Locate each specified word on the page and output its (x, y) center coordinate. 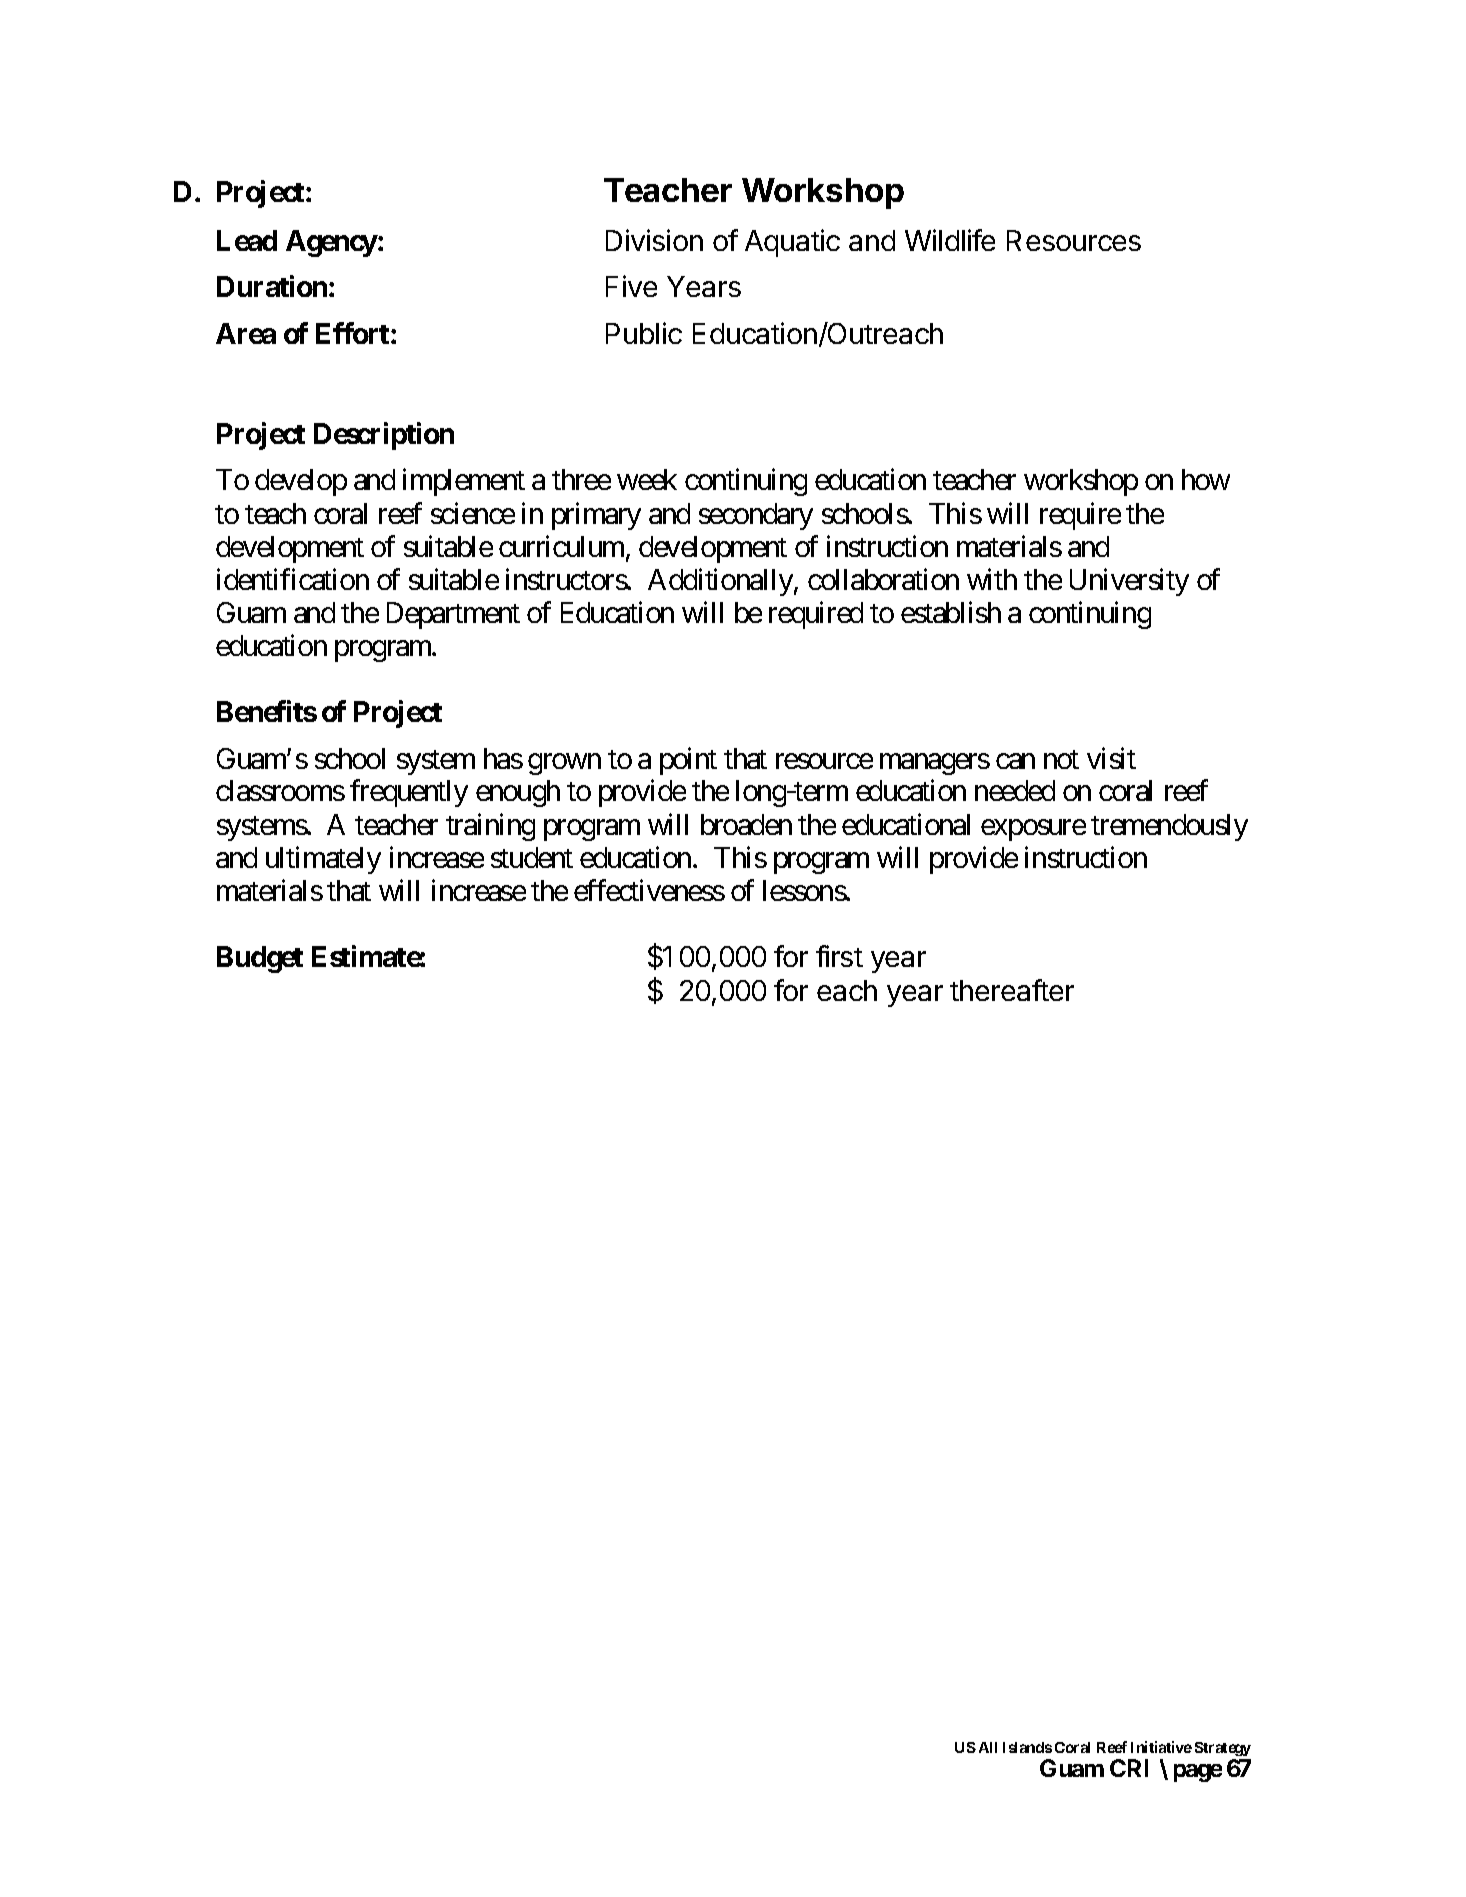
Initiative (1161, 1747)
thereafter (1012, 990)
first (839, 956)
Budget (260, 959)
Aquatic (792, 243)
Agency (332, 243)
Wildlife (950, 240)
